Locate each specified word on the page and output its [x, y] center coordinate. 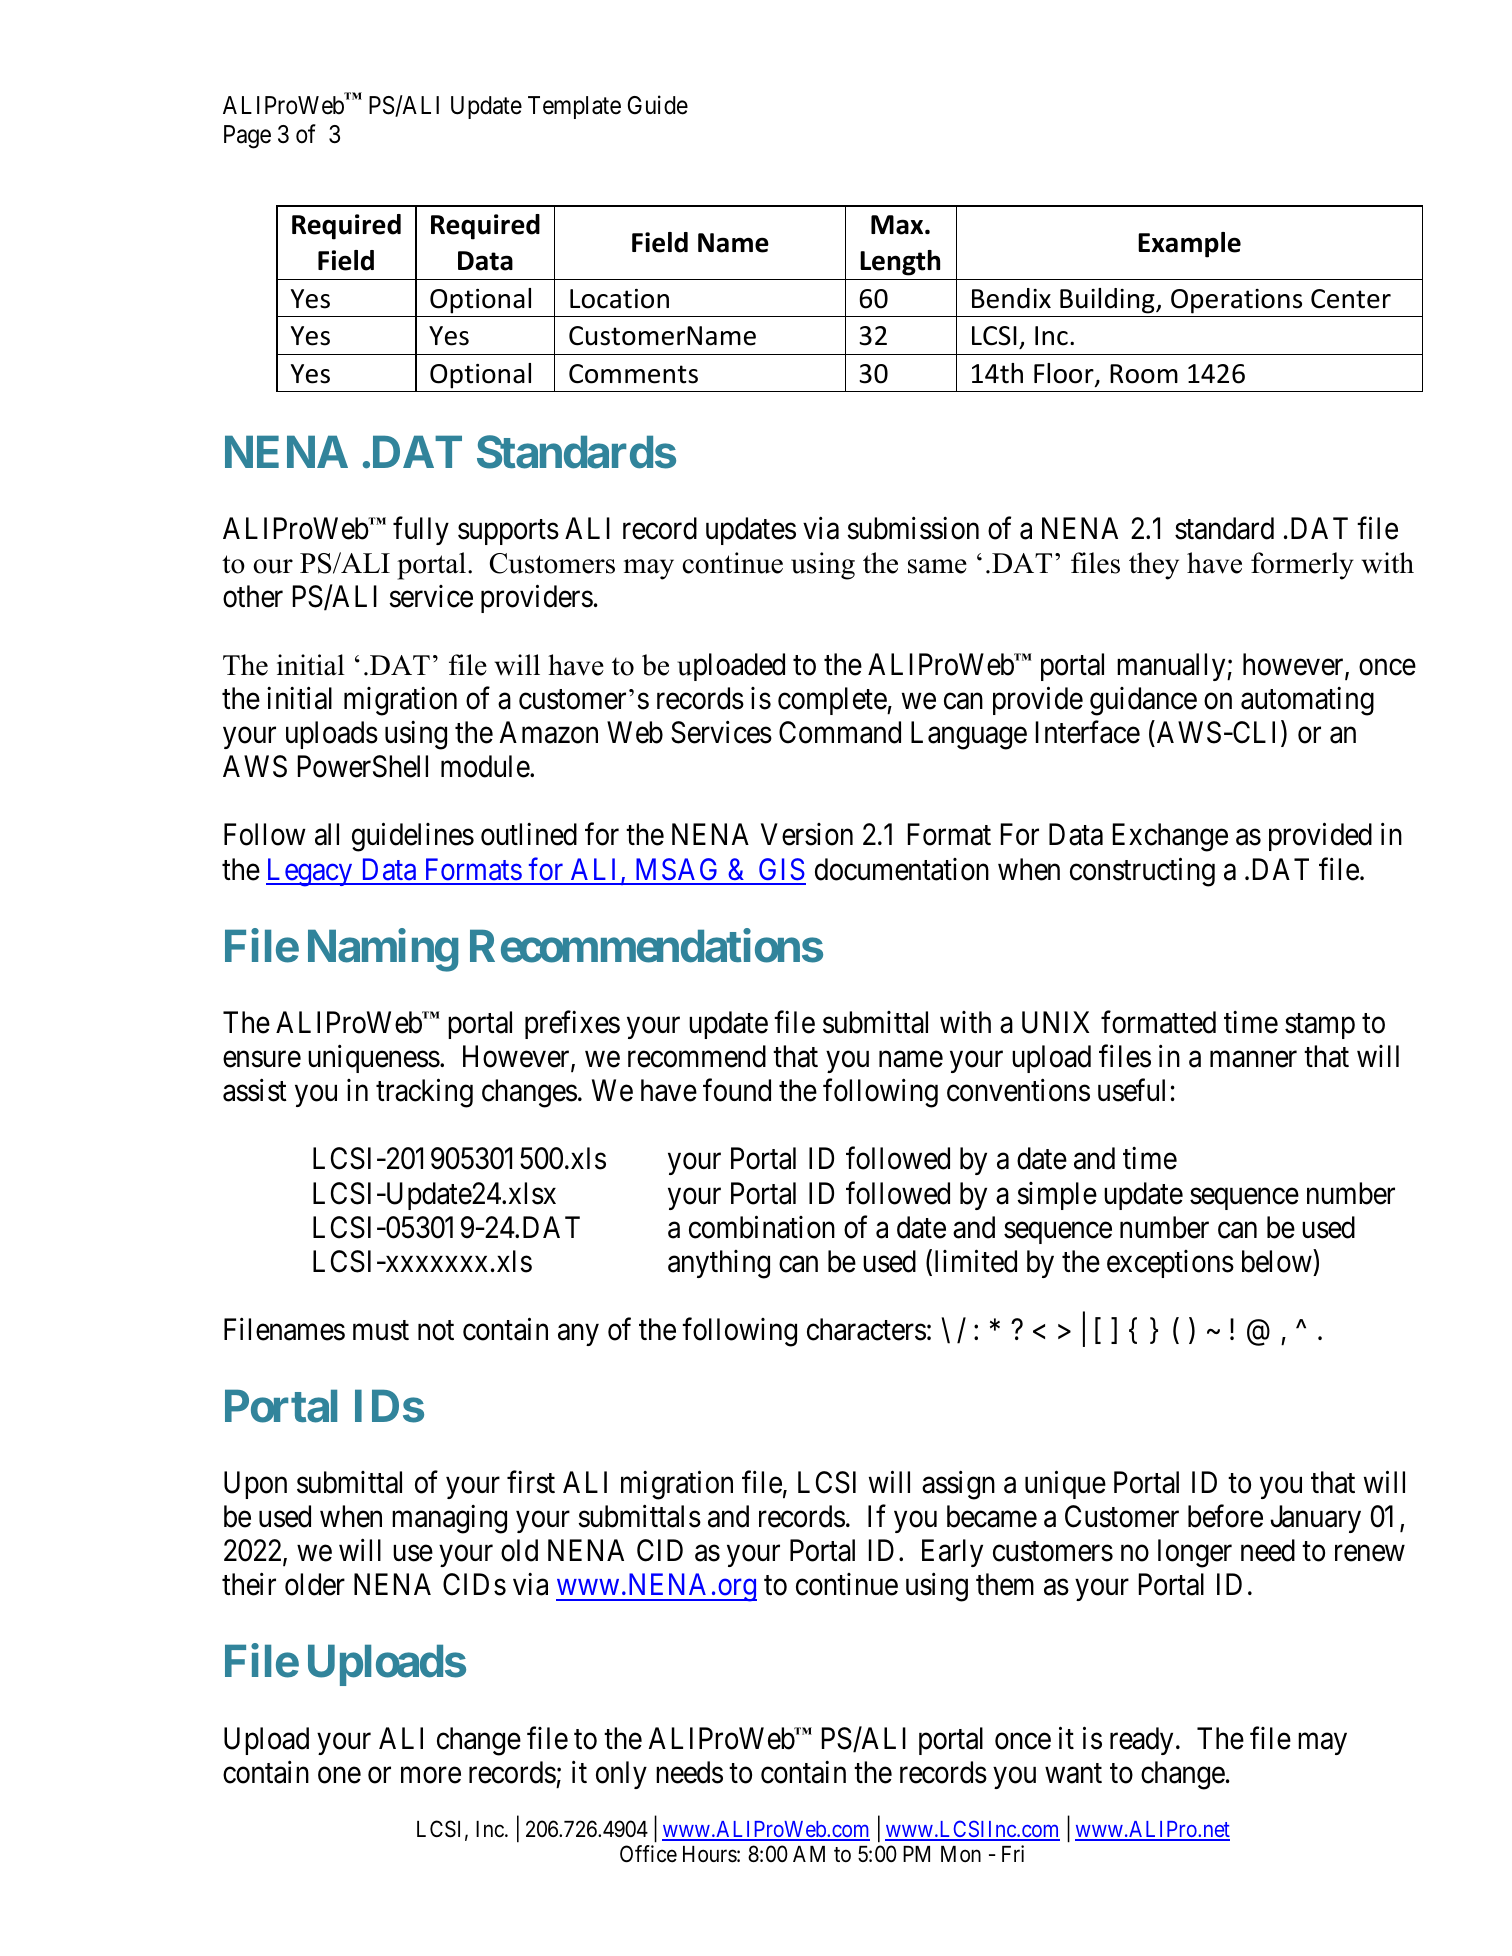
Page [247, 137]
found [737, 1090]
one [339, 1775]
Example [1189, 245]
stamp [1320, 1026]
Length [900, 263]
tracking [424, 1093]
